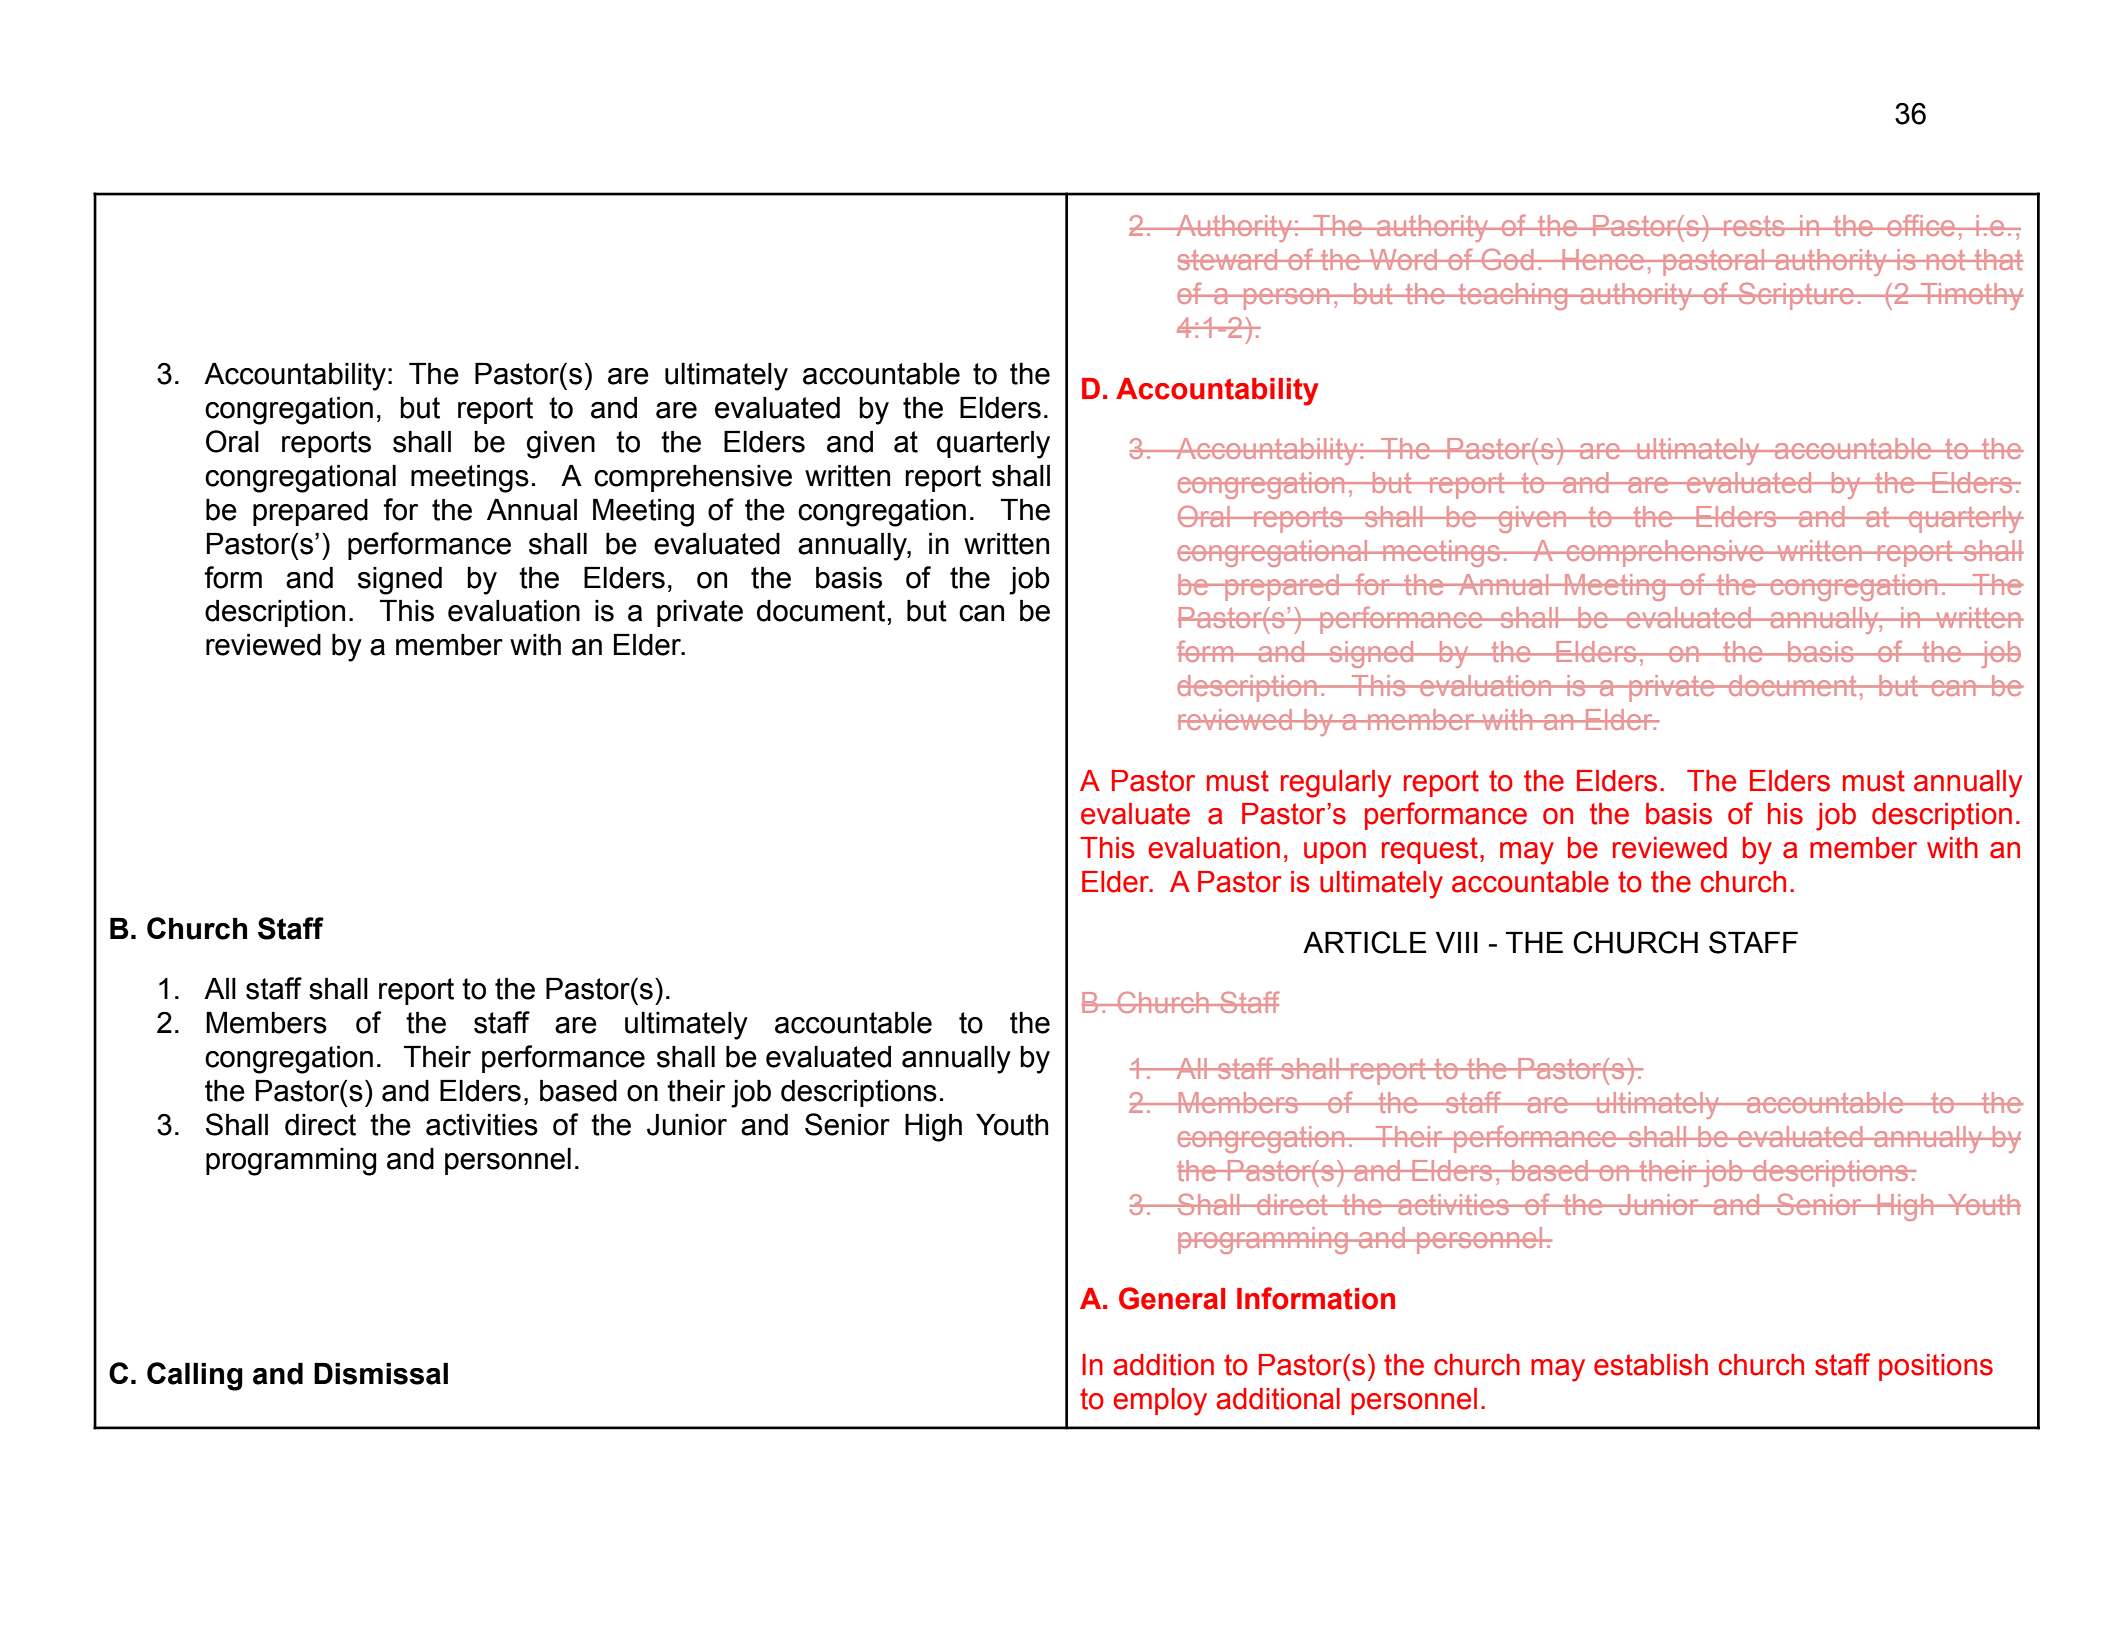 This screenshot has width=2120, height=1638. What do you see at coordinates (1336, 784) in the screenshot?
I see `regularly` at bounding box center [1336, 784].
